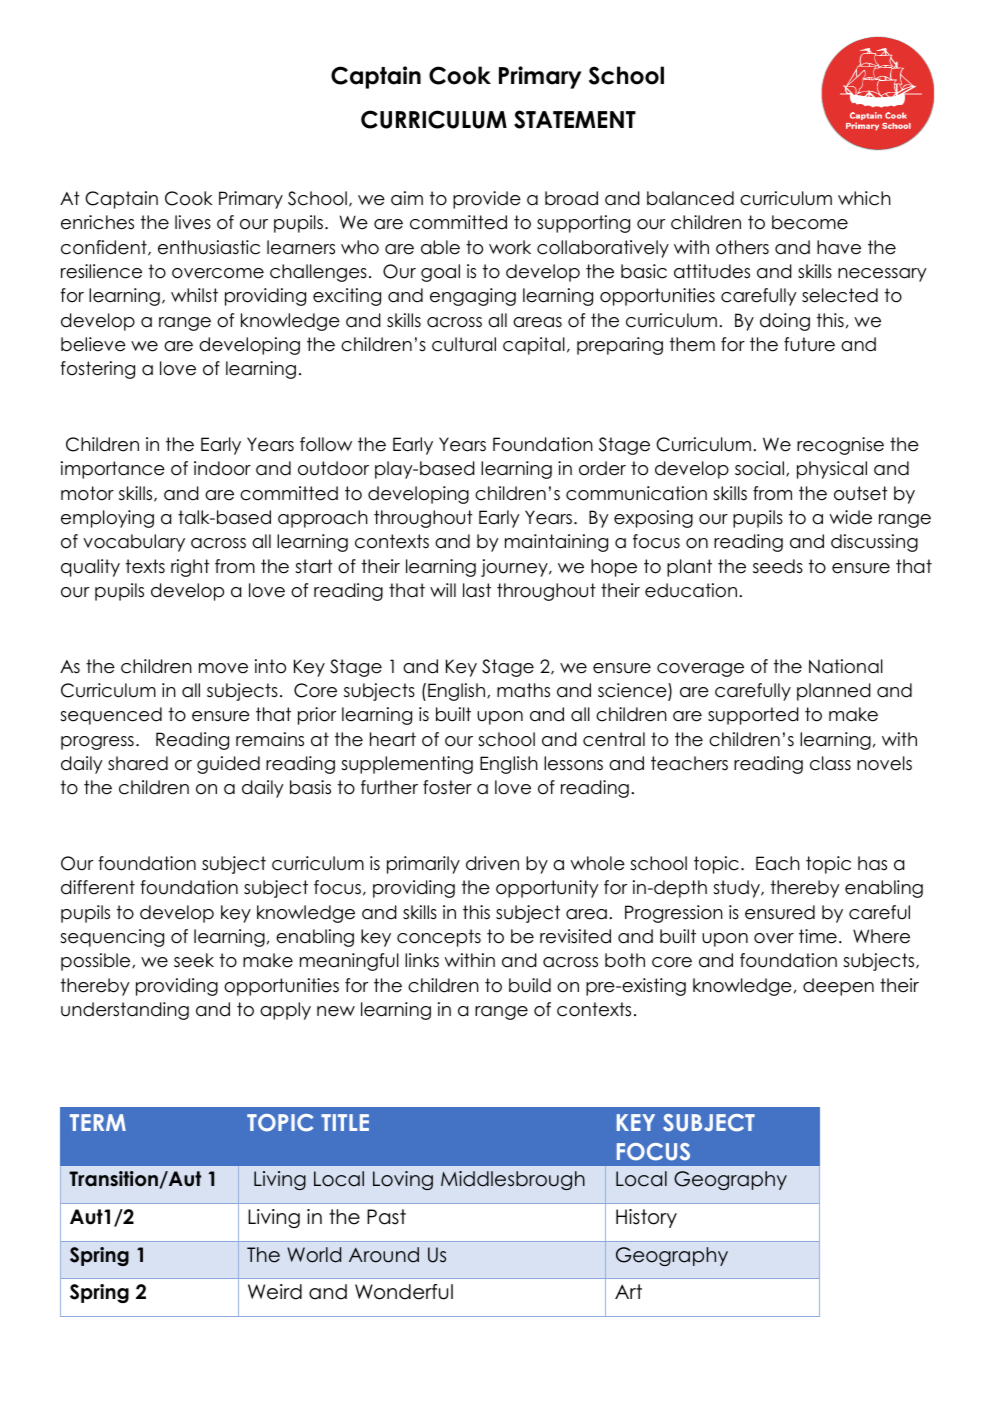 This screenshot has height=1409, width=996. I want to click on provide, so click(487, 200).
